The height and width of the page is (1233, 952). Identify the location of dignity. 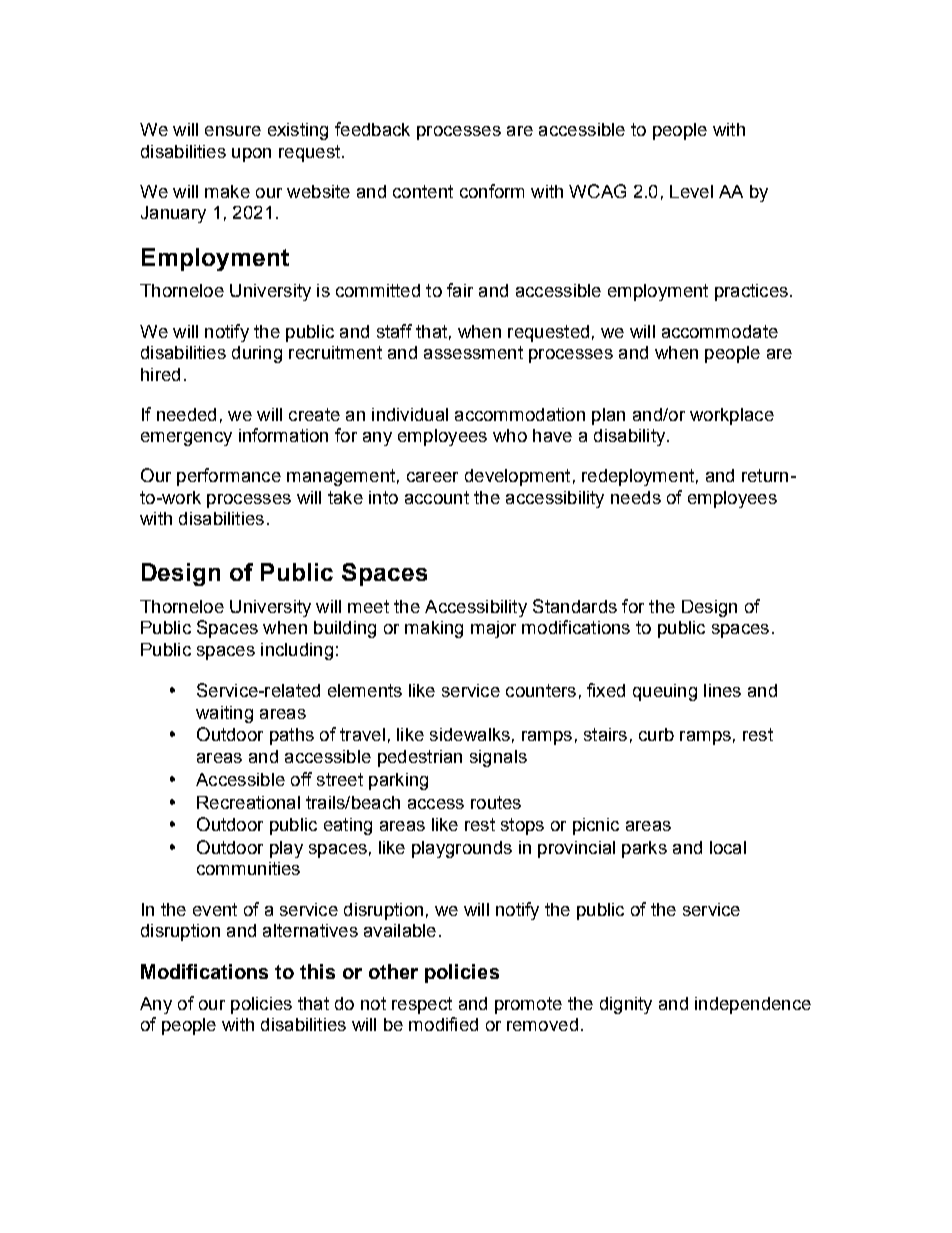
(626, 1005).
